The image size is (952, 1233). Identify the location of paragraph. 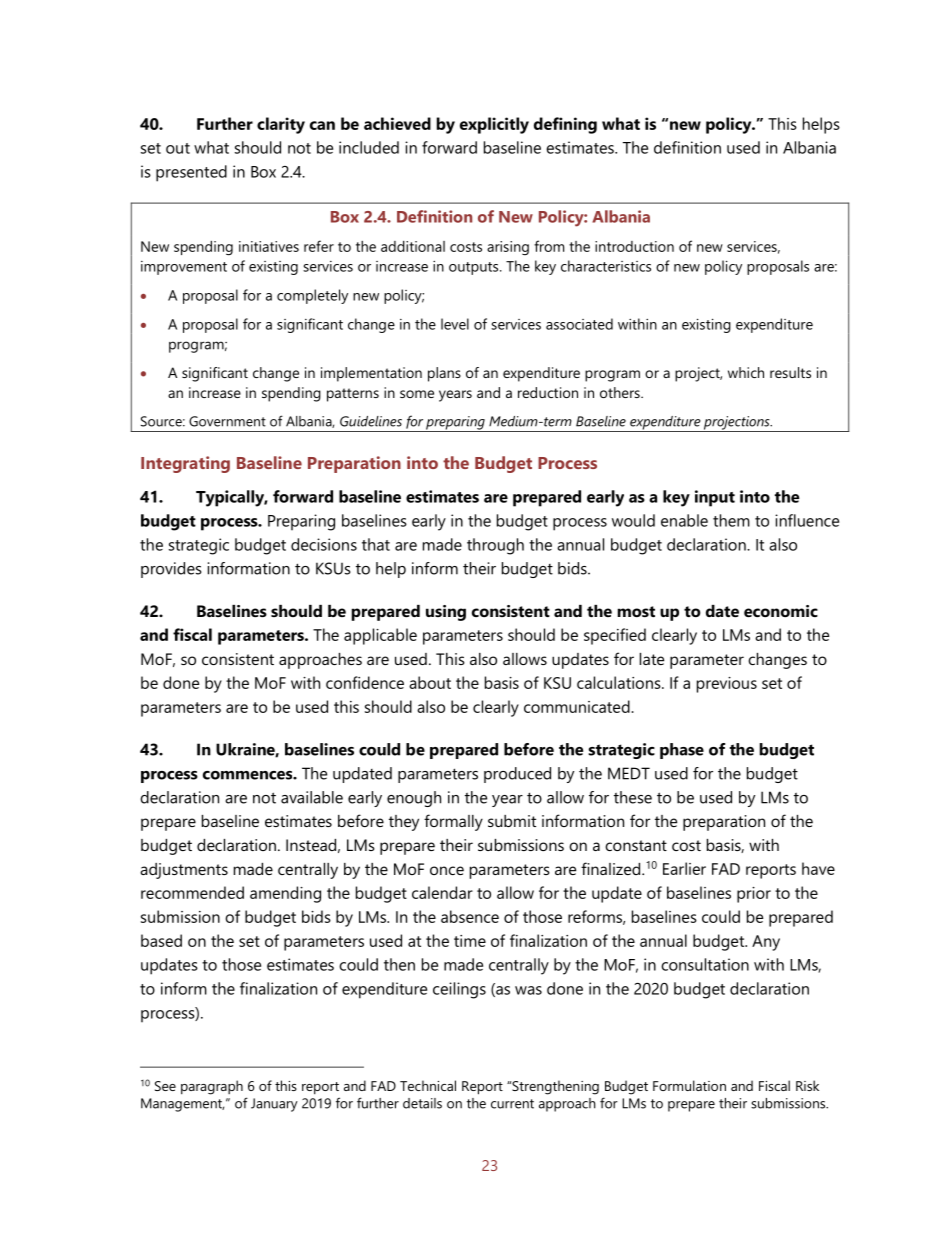
(212, 1087).
